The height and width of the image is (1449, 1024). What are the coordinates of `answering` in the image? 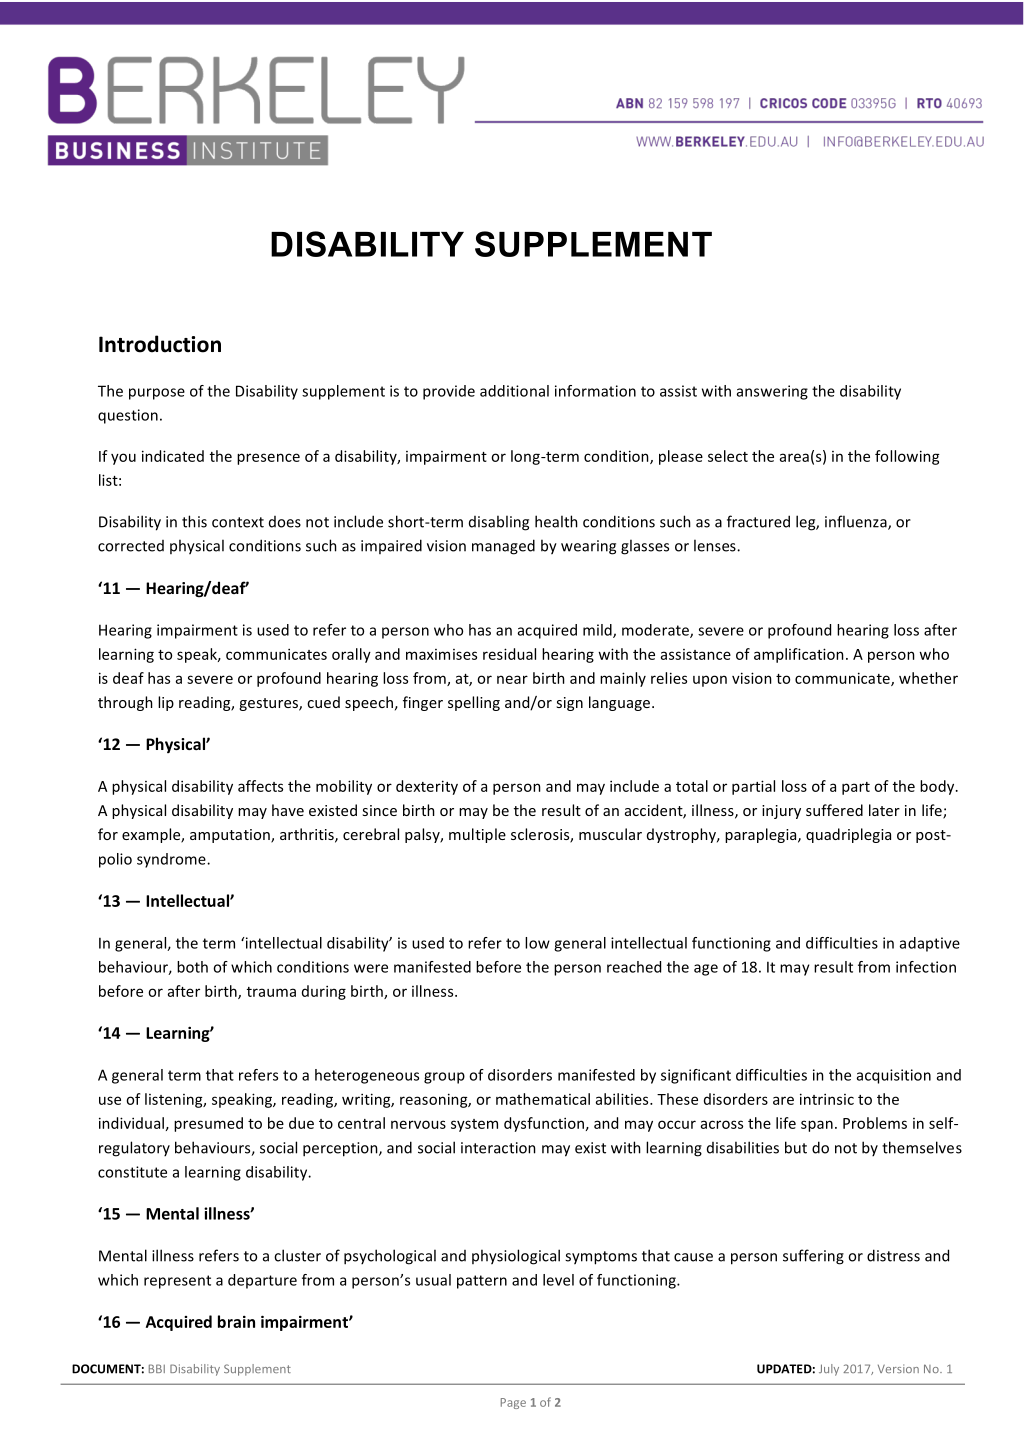 It's located at (772, 392).
